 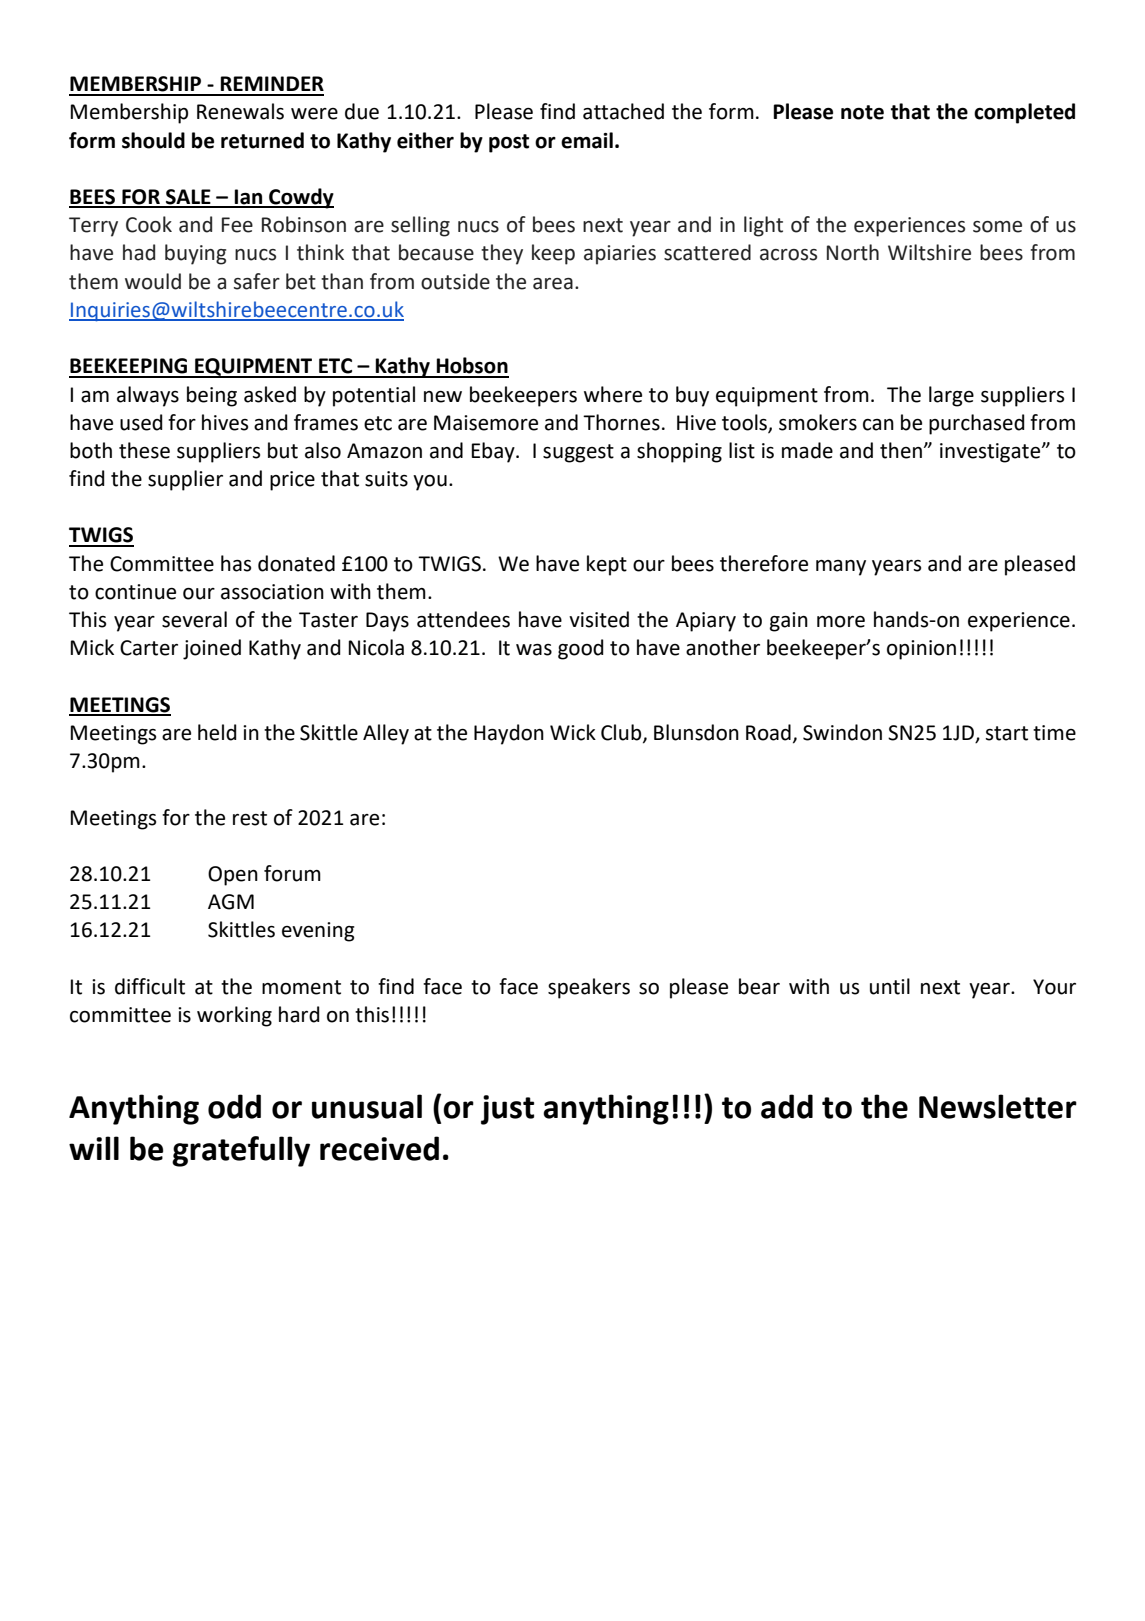 What do you see at coordinates (578, 453) in the screenshot?
I see `suggest` at bounding box center [578, 453].
